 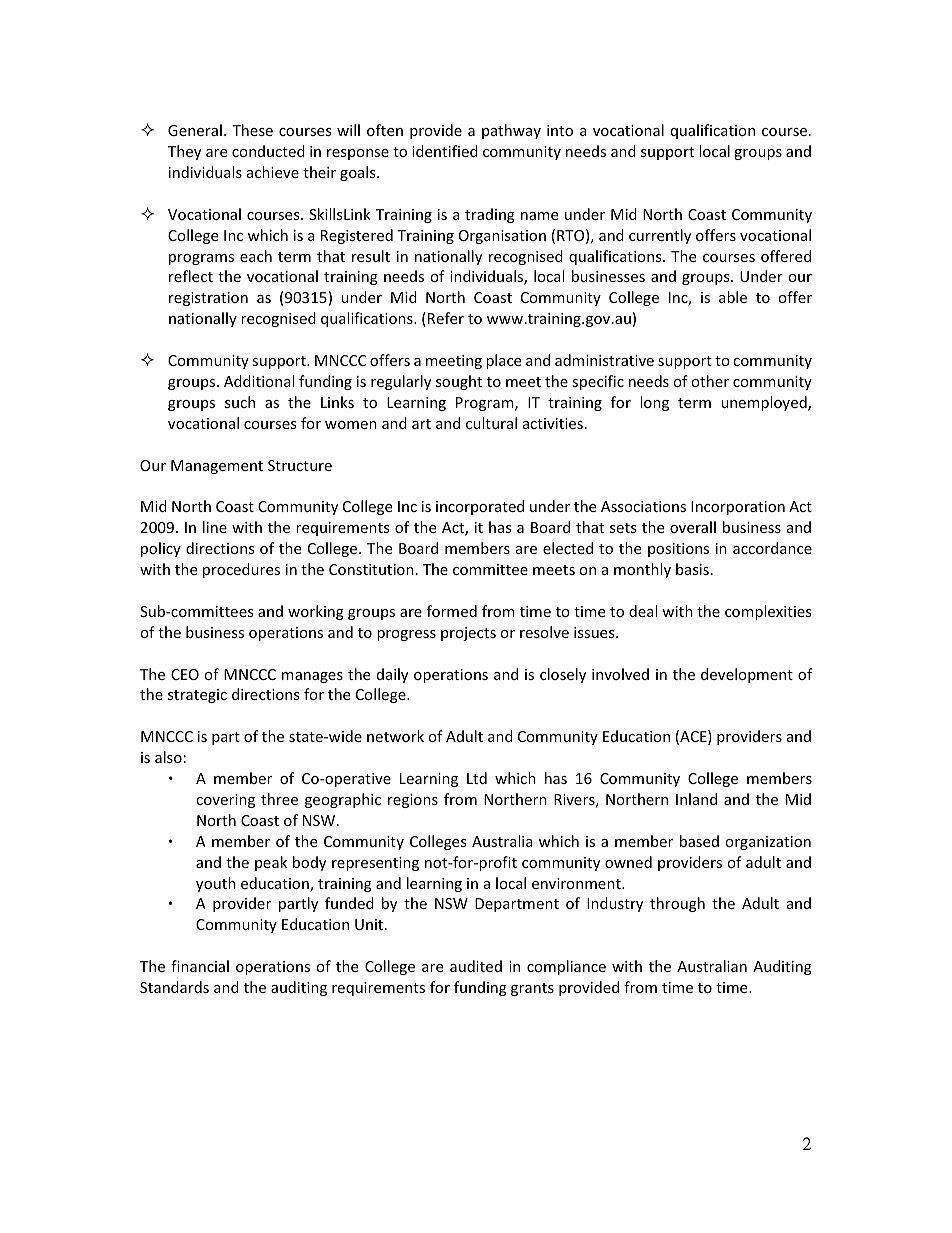 What do you see at coordinates (452, 611) in the image?
I see `formed` at bounding box center [452, 611].
